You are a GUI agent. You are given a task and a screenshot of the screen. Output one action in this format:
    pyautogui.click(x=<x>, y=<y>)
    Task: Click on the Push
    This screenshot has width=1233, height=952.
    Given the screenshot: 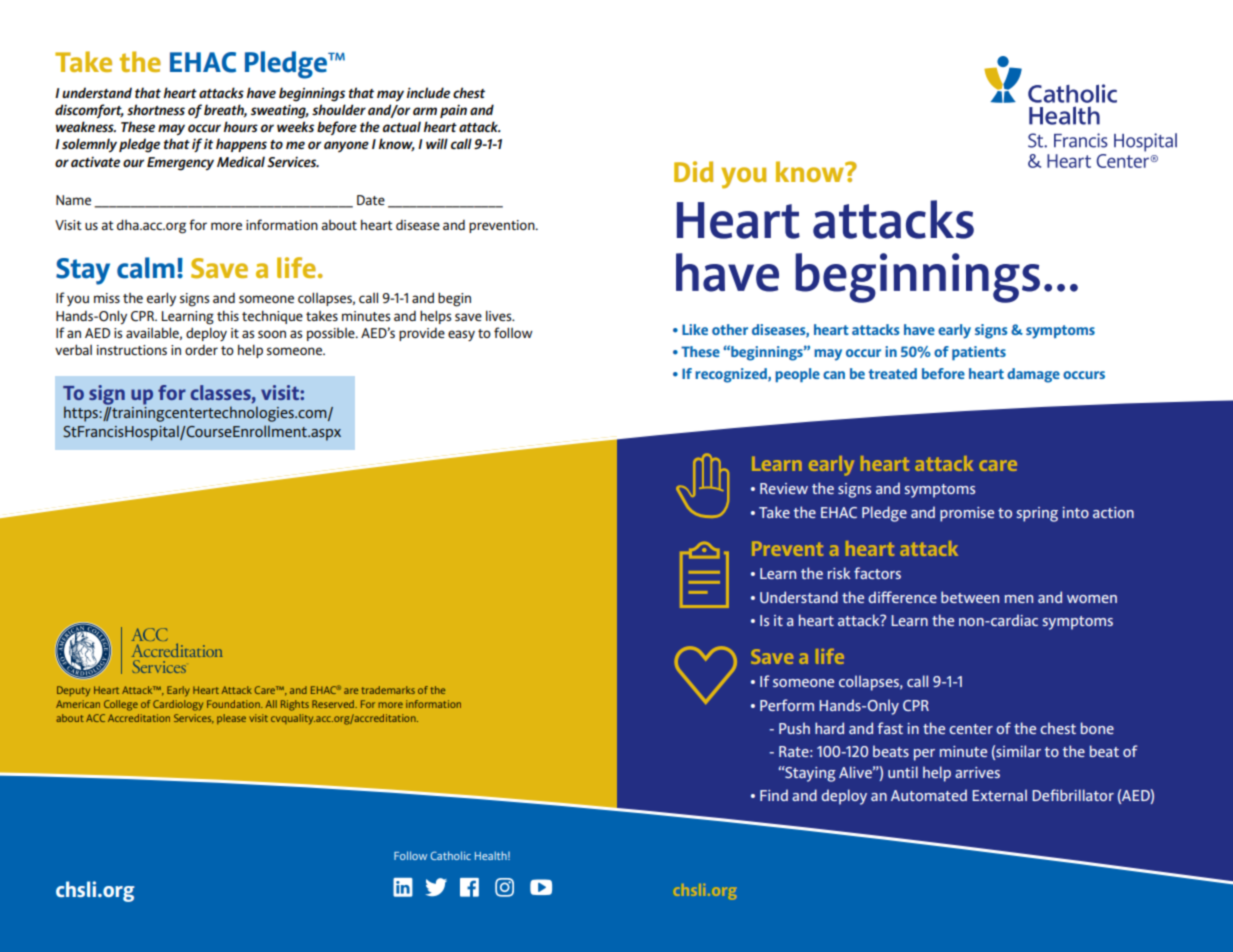 What is the action you would take?
    pyautogui.click(x=794, y=728)
